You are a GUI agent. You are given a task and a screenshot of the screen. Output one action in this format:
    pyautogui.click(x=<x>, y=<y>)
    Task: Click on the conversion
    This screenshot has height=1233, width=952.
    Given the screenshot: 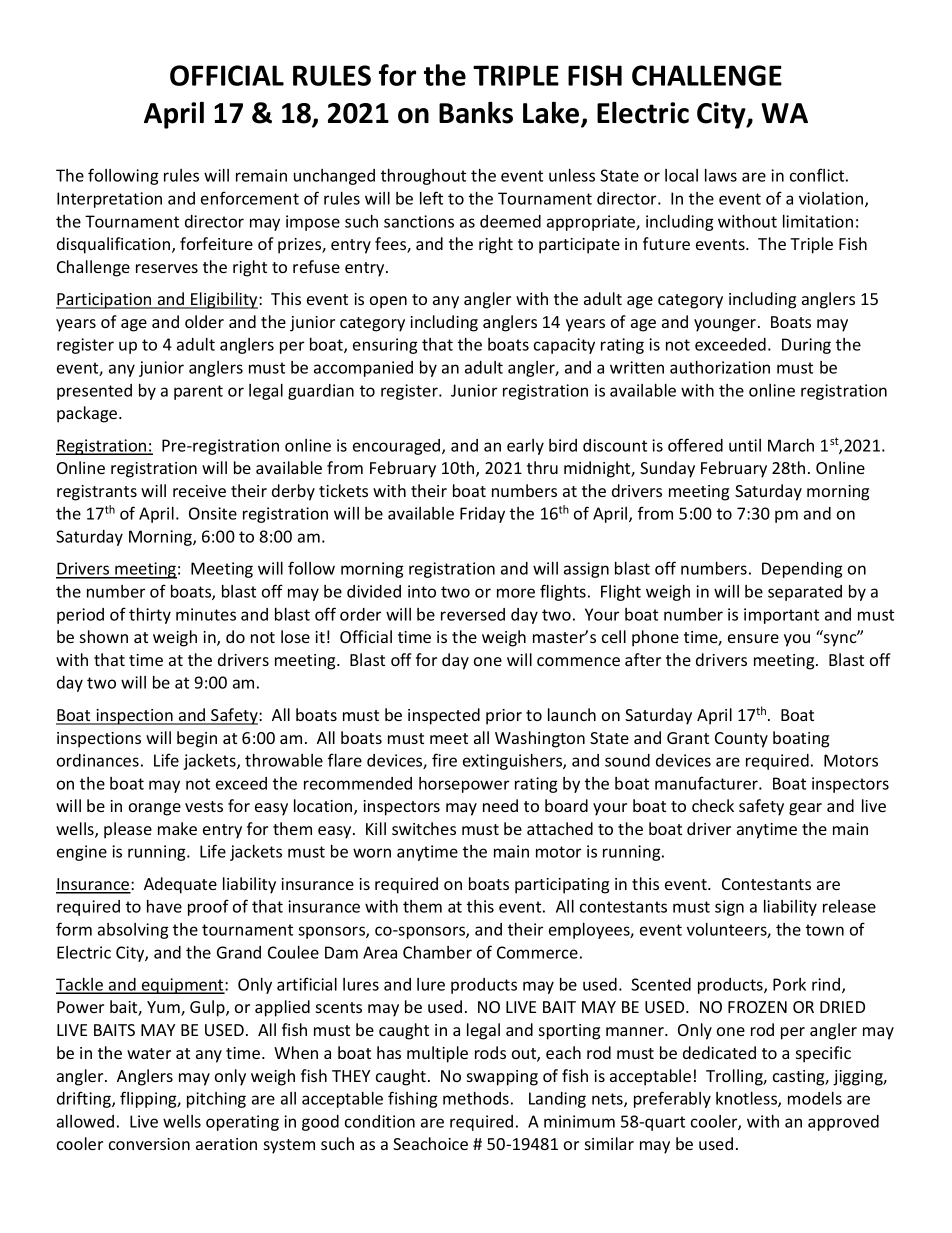 What is the action you would take?
    pyautogui.click(x=149, y=1144)
